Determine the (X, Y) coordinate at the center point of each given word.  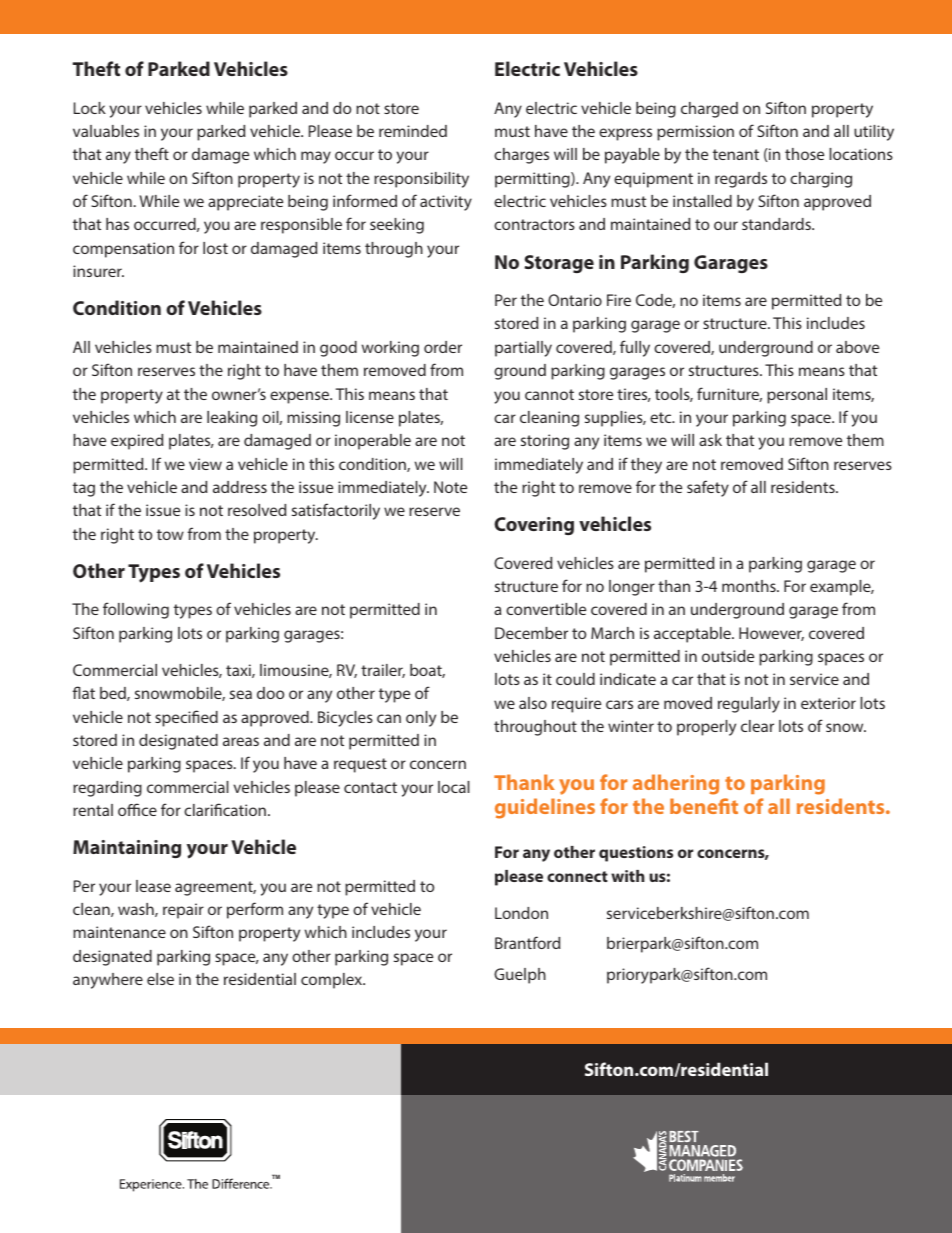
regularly (749, 705)
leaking (232, 419)
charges (521, 156)
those (804, 154)
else (160, 979)
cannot (549, 394)
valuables (106, 131)
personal (797, 396)
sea (241, 694)
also (533, 703)
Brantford (527, 942)
